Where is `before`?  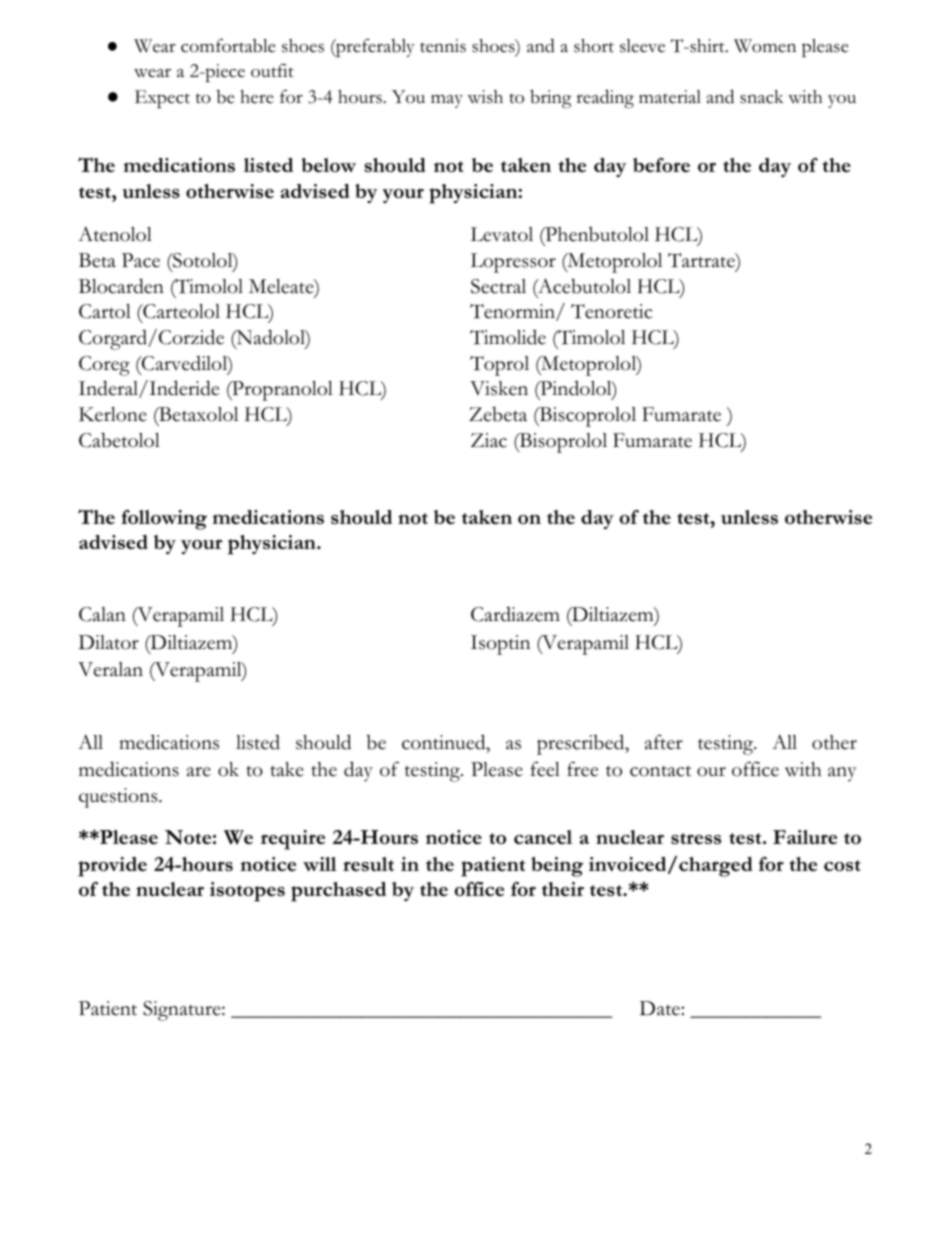
before is located at coordinates (661, 165).
